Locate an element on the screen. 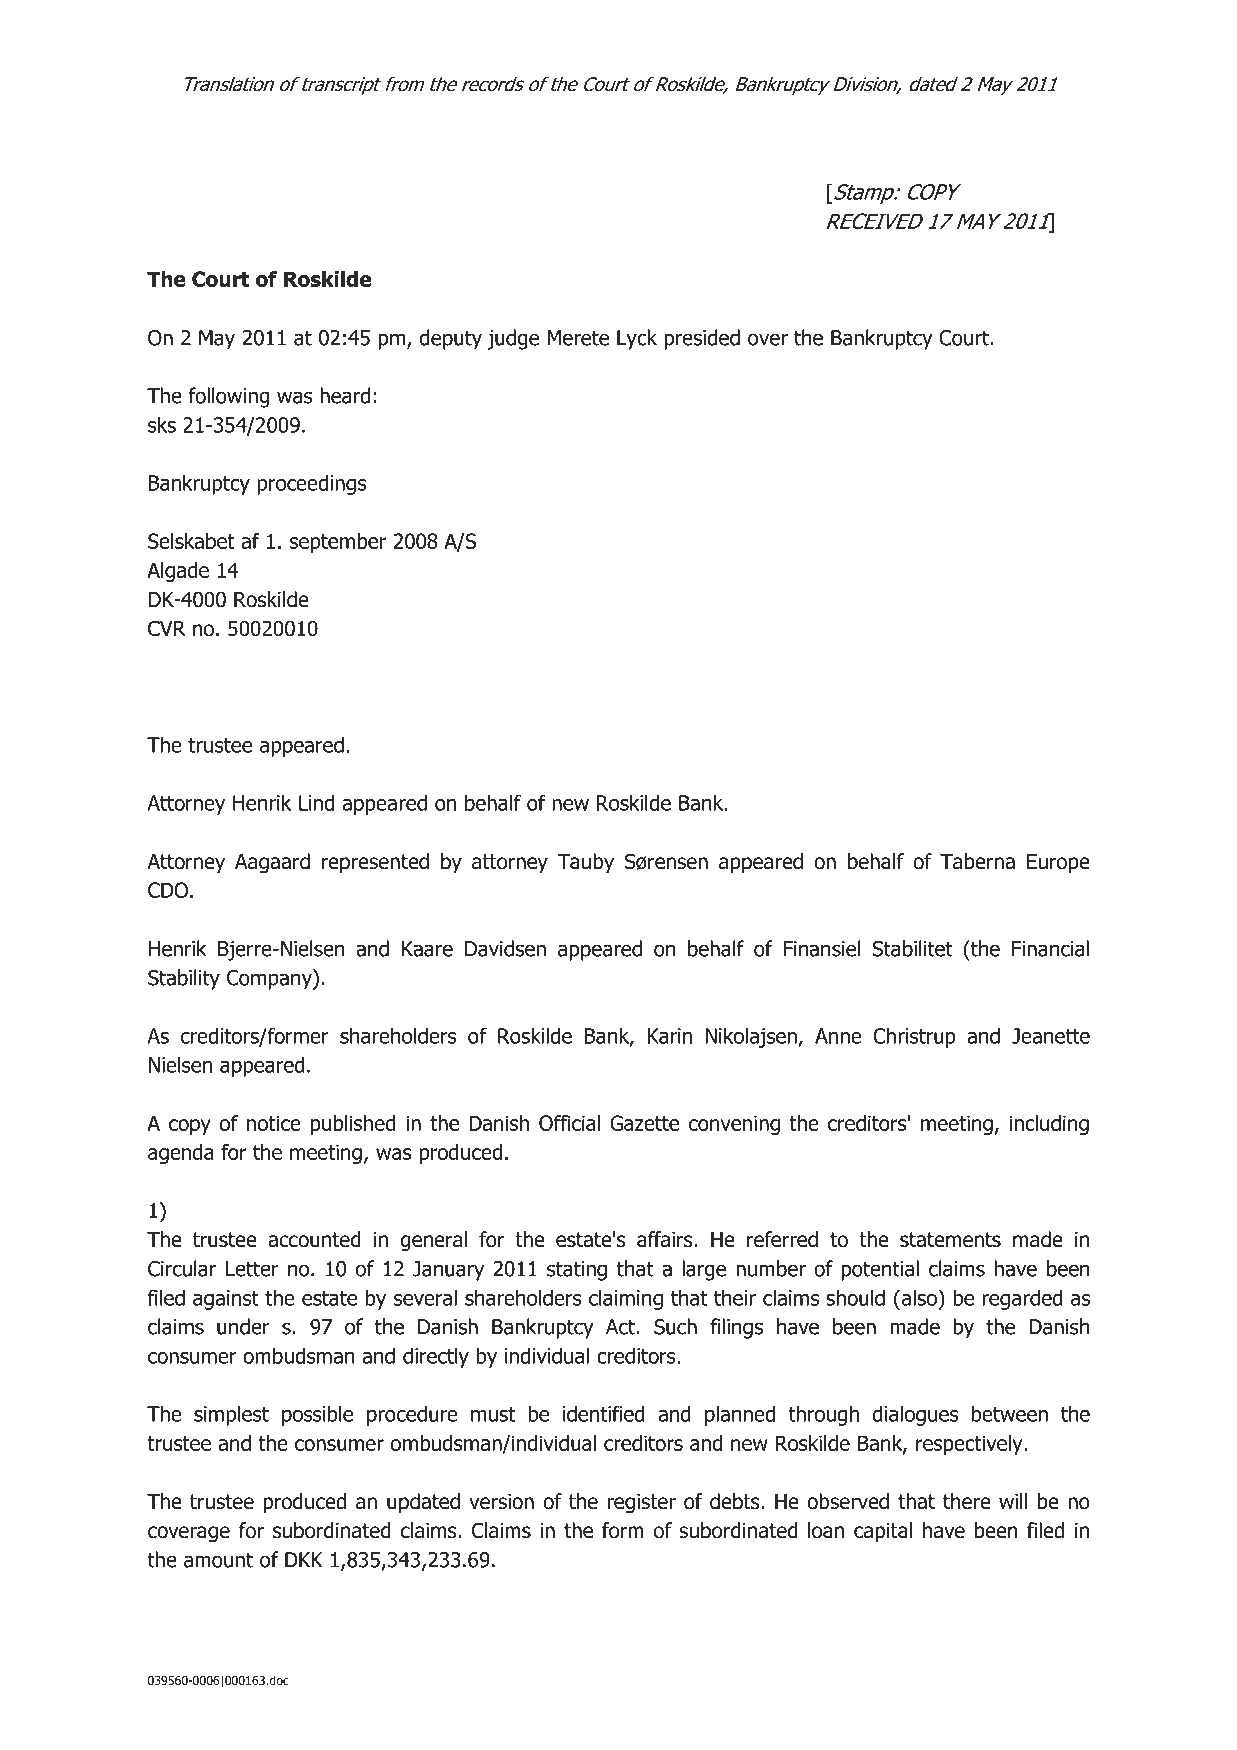 The width and height of the screenshot is (1237, 1750). amount is located at coordinates (218, 1560).
